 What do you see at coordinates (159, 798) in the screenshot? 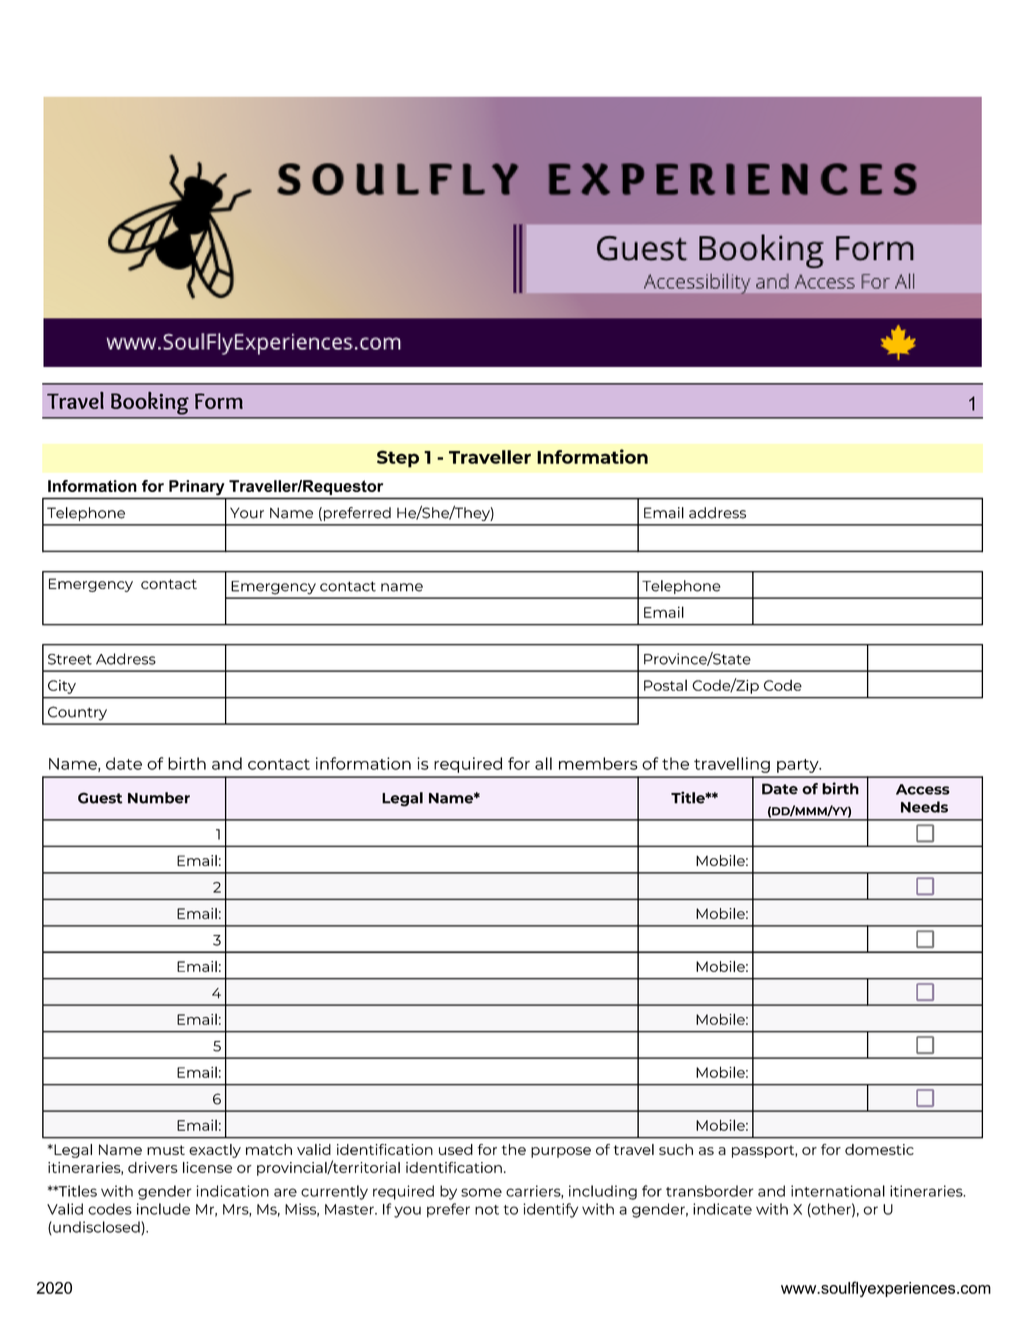
I see `Number` at bounding box center [159, 798].
